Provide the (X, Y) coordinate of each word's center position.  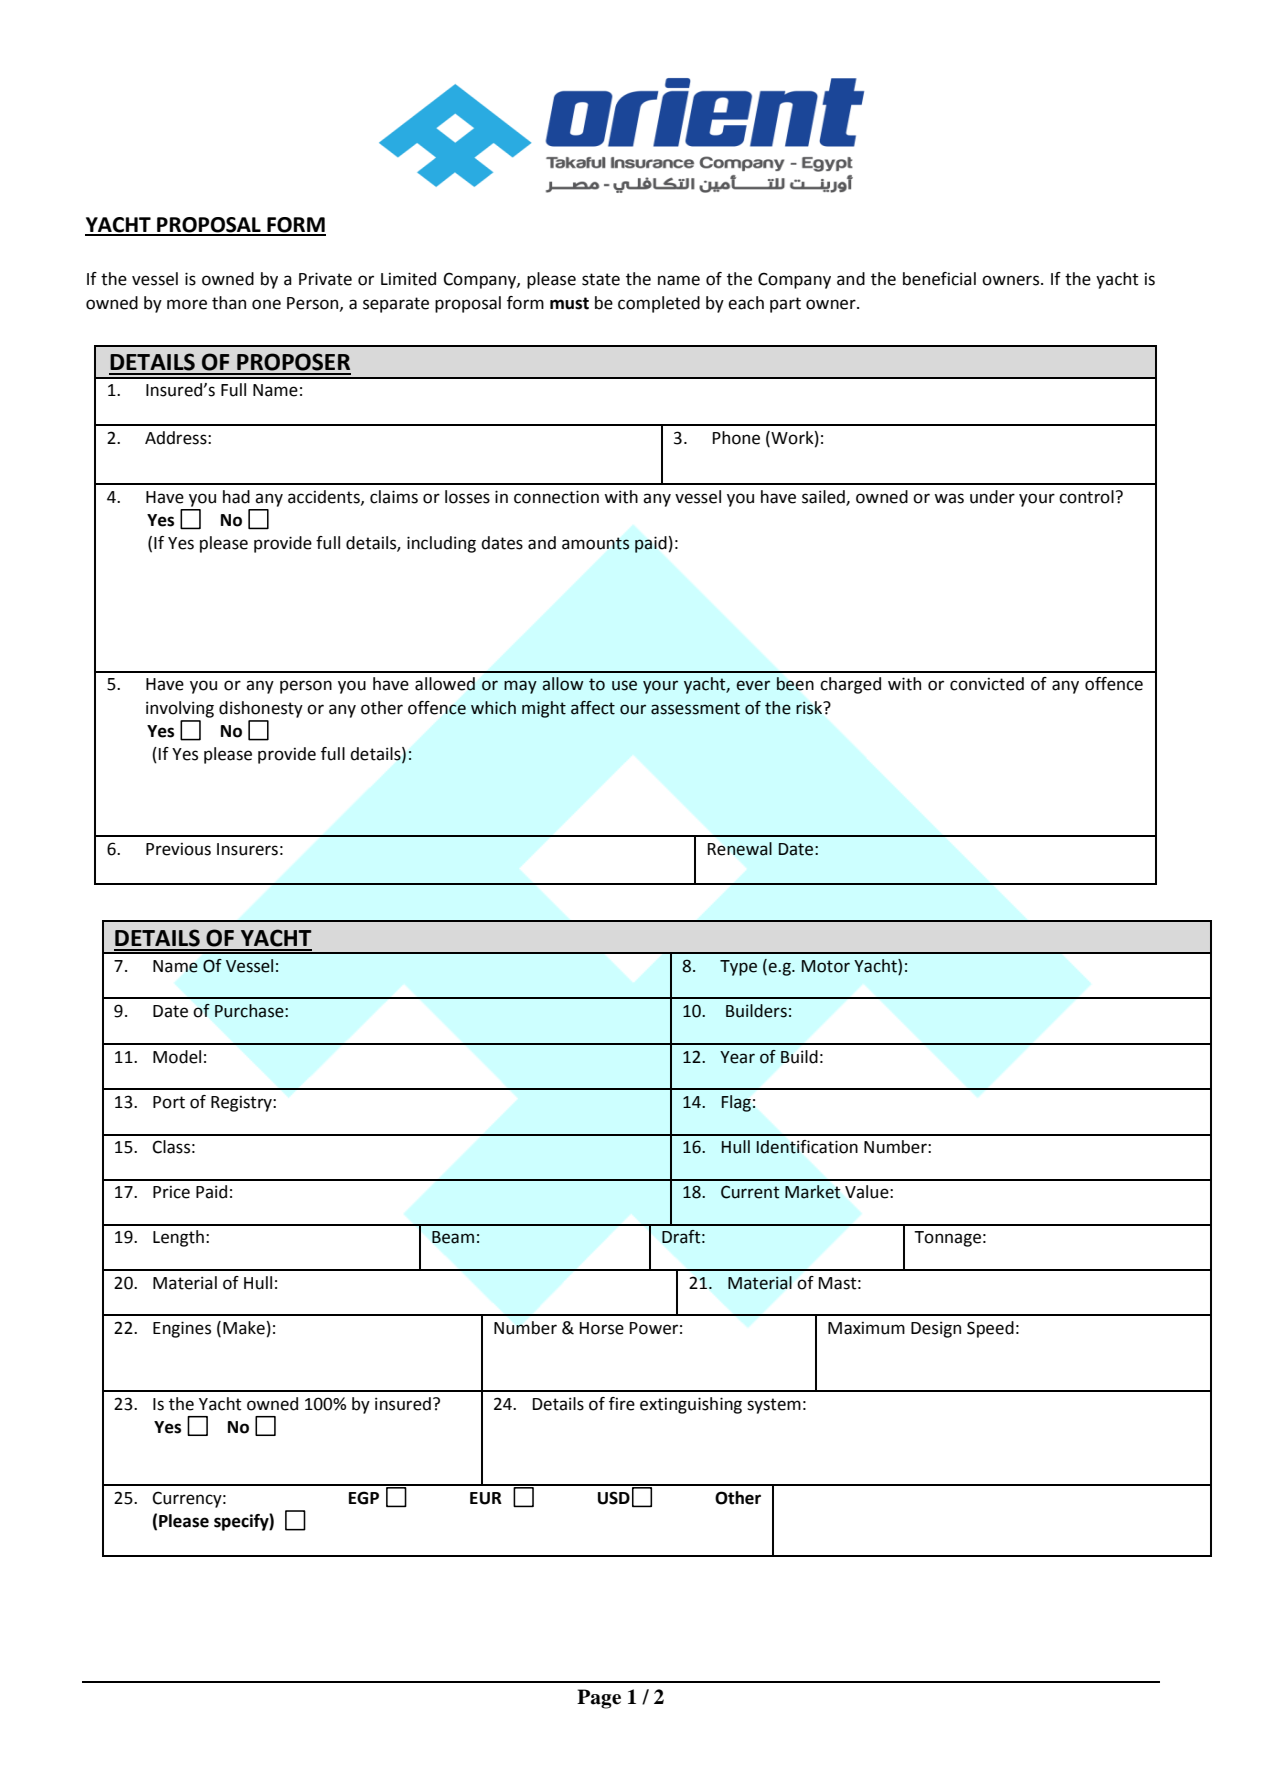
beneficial (939, 279)
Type (738, 968)
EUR (486, 1498)
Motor (826, 966)
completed (659, 304)
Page (599, 1699)
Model (177, 1057)
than (229, 303)
